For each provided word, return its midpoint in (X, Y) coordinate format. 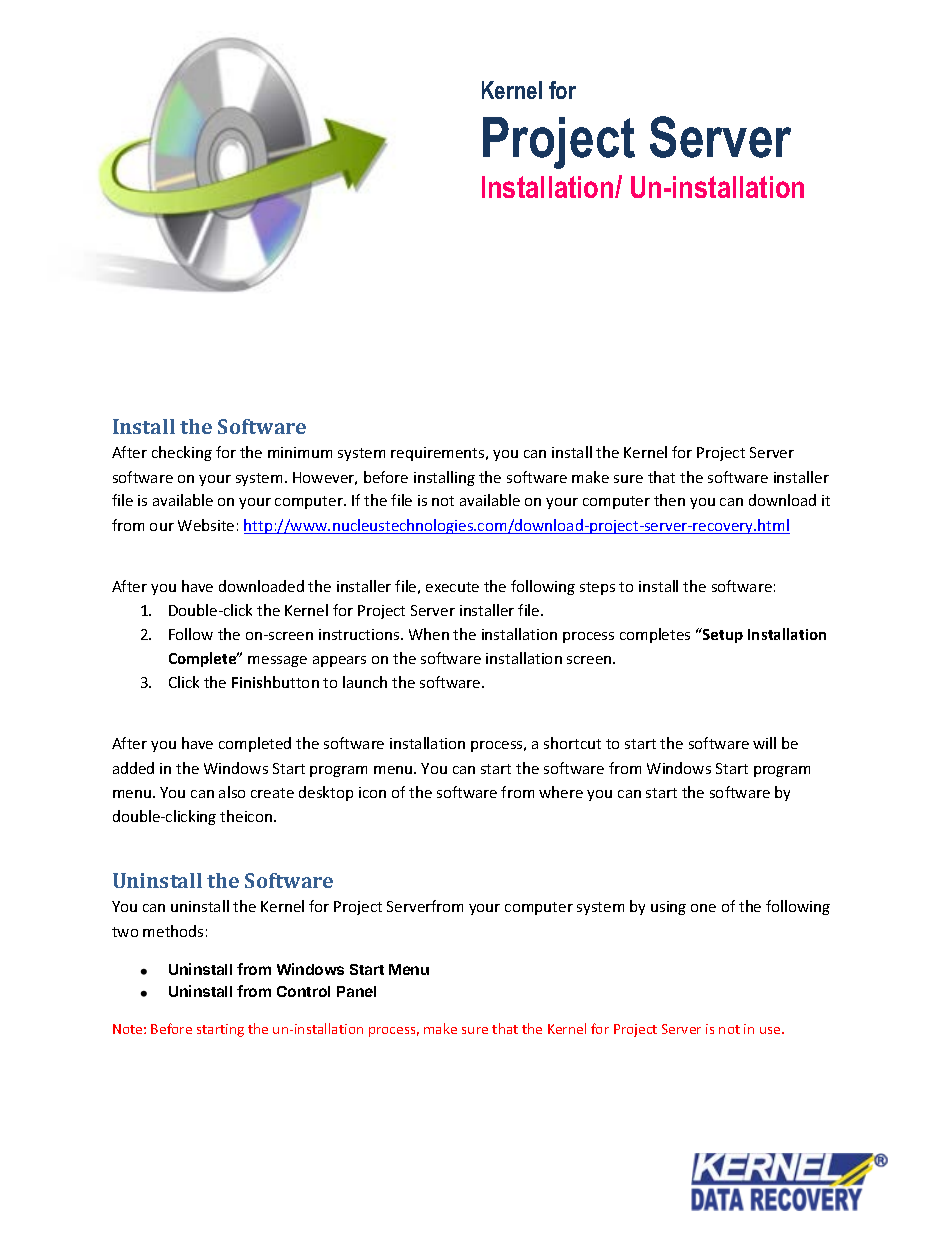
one (703, 908)
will (764, 743)
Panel (356, 991)
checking (182, 453)
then (669, 500)
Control (303, 991)
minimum (300, 452)
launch (365, 682)
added (133, 768)
